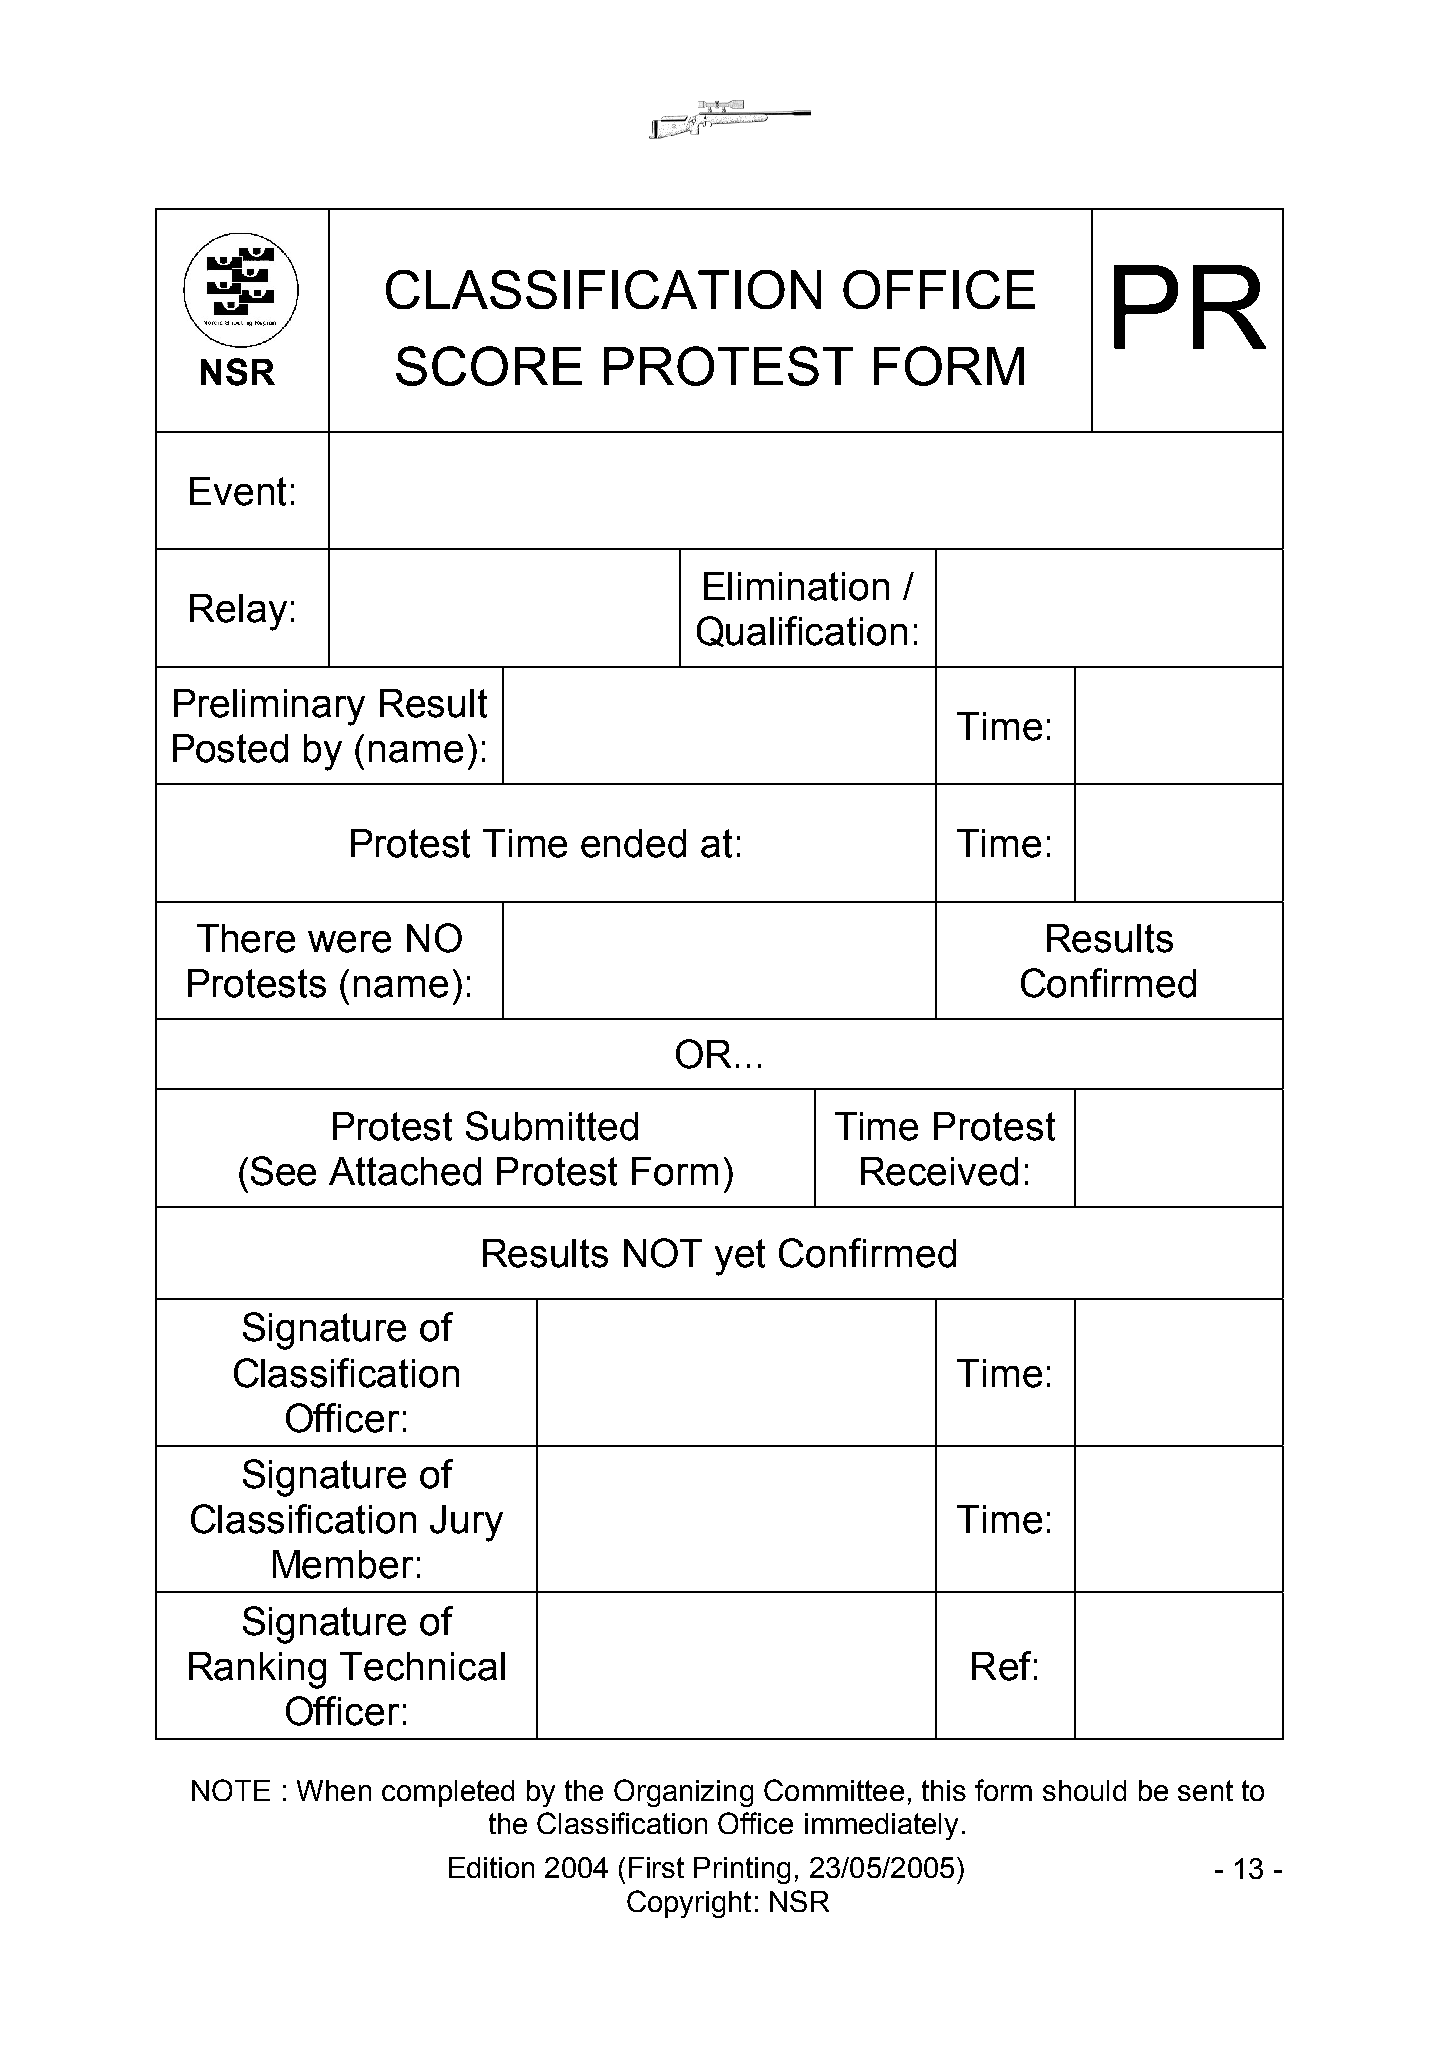 The height and width of the document is (2059, 1455). Describe the element at coordinates (742, 1870) in the document. I see `Printing` at that location.
